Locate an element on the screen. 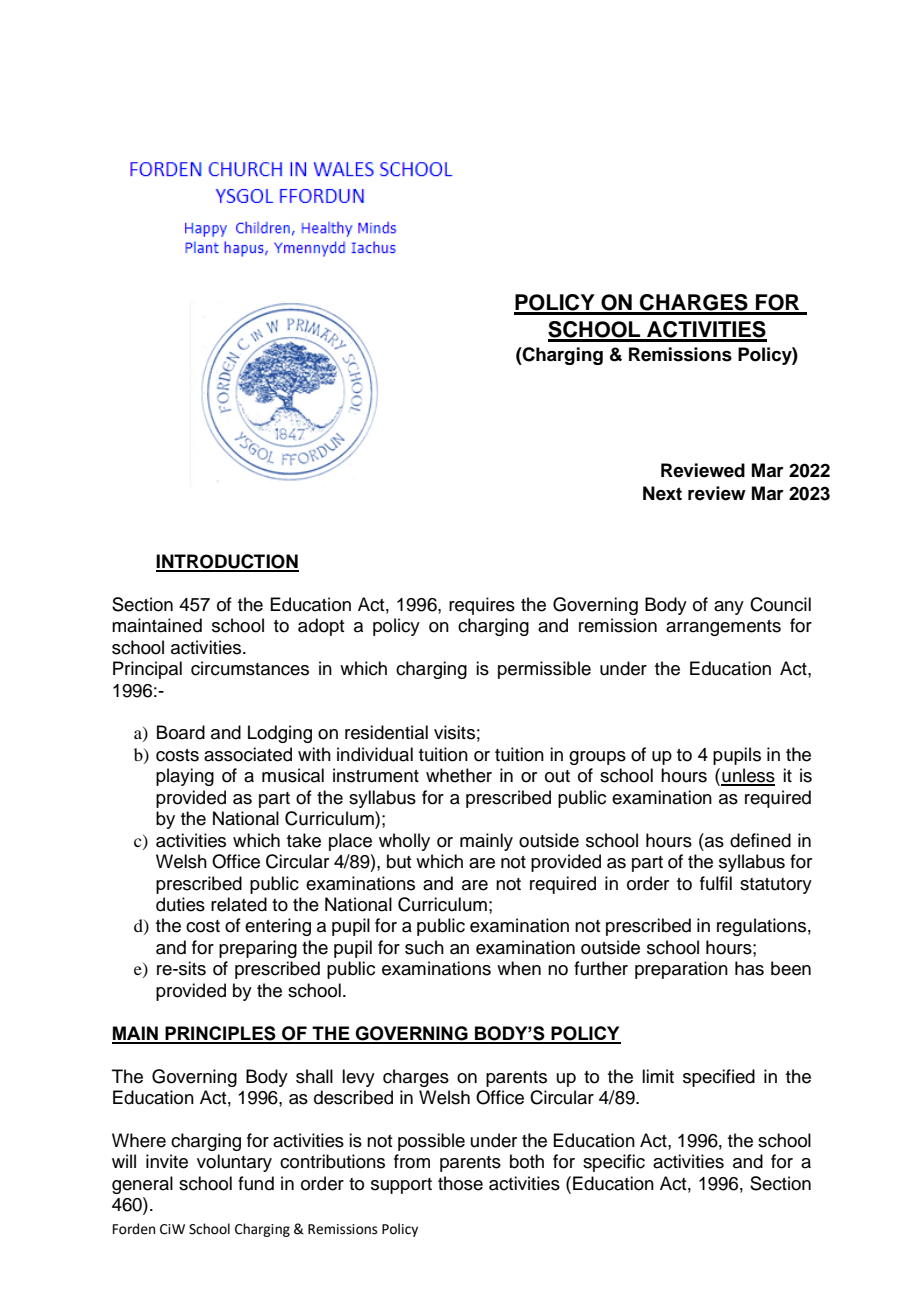 The width and height of the screenshot is (924, 1308). wholly is located at coordinates (404, 842).
